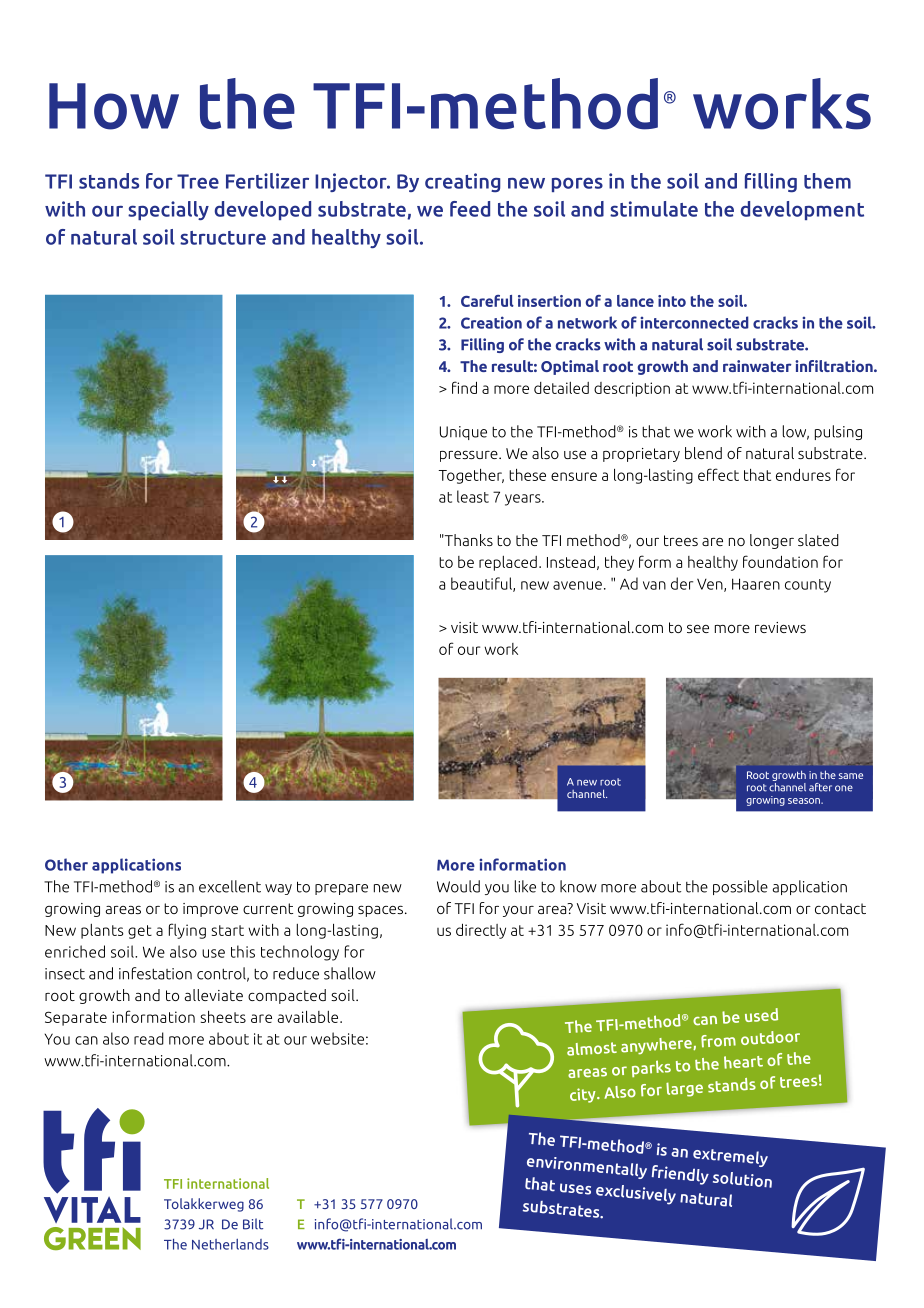  Describe the element at coordinates (462, 183) in the document. I see `creating` at that location.
